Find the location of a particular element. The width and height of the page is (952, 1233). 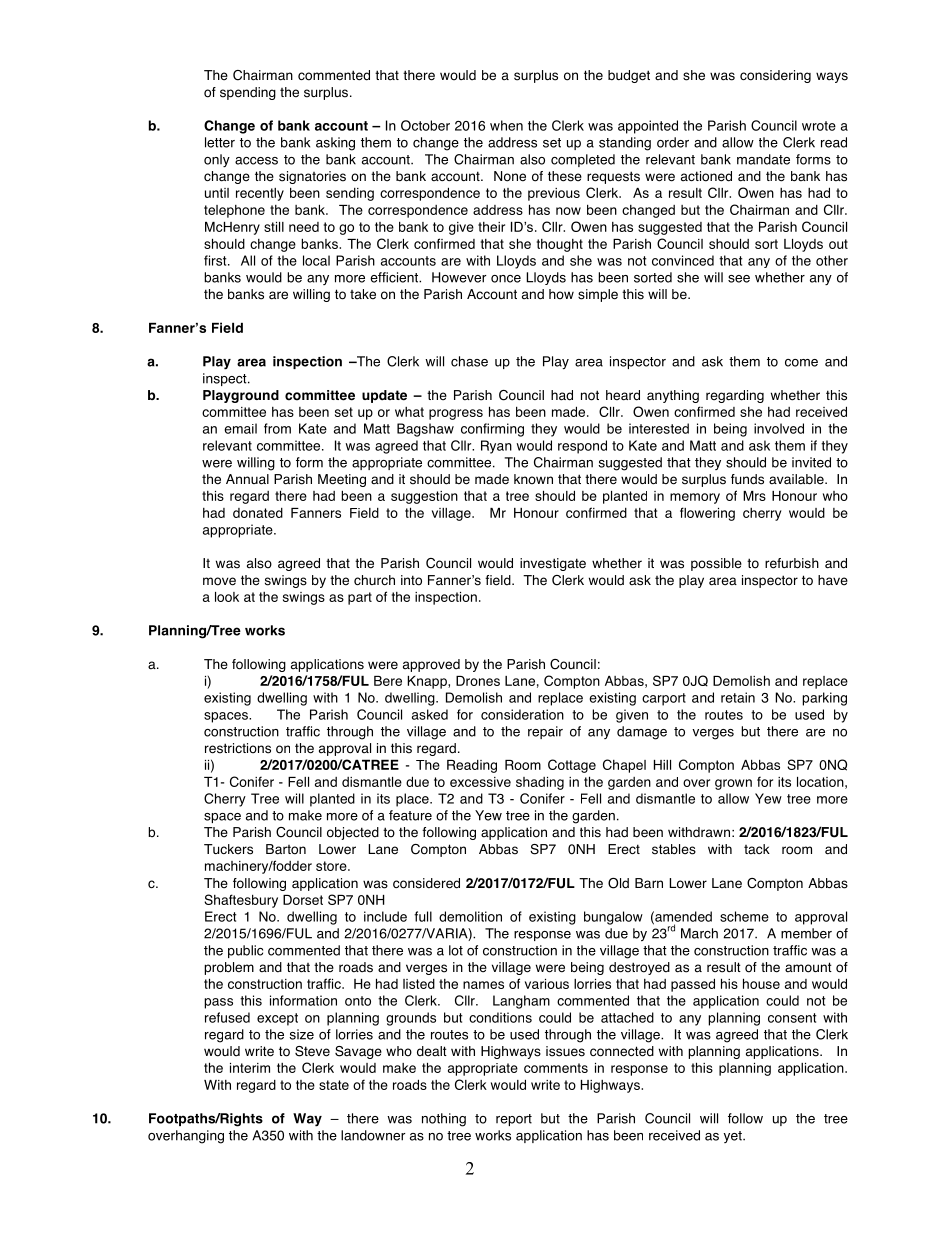

considering is located at coordinates (775, 76).
